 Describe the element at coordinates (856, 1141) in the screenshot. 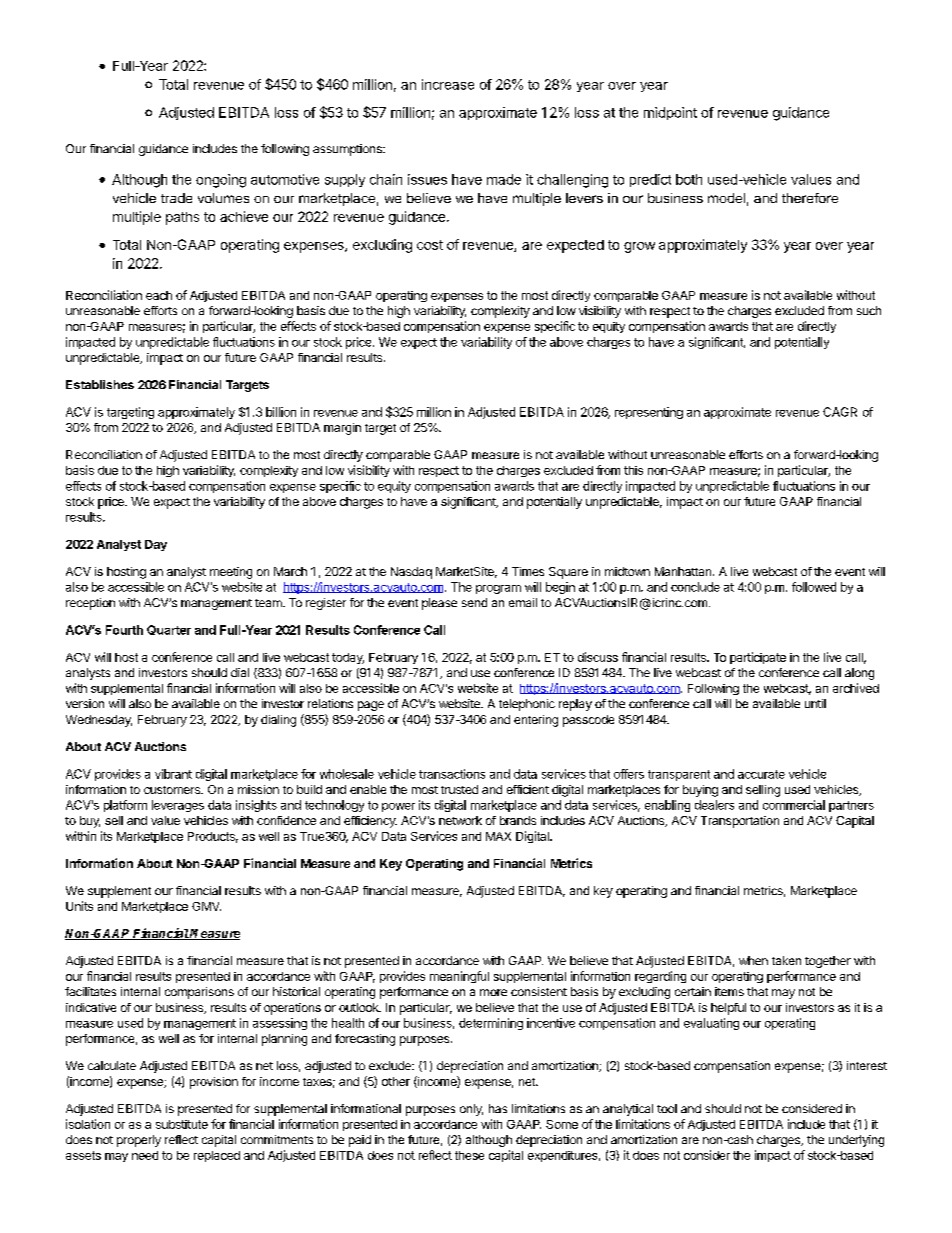

I see `underlying` at that location.
